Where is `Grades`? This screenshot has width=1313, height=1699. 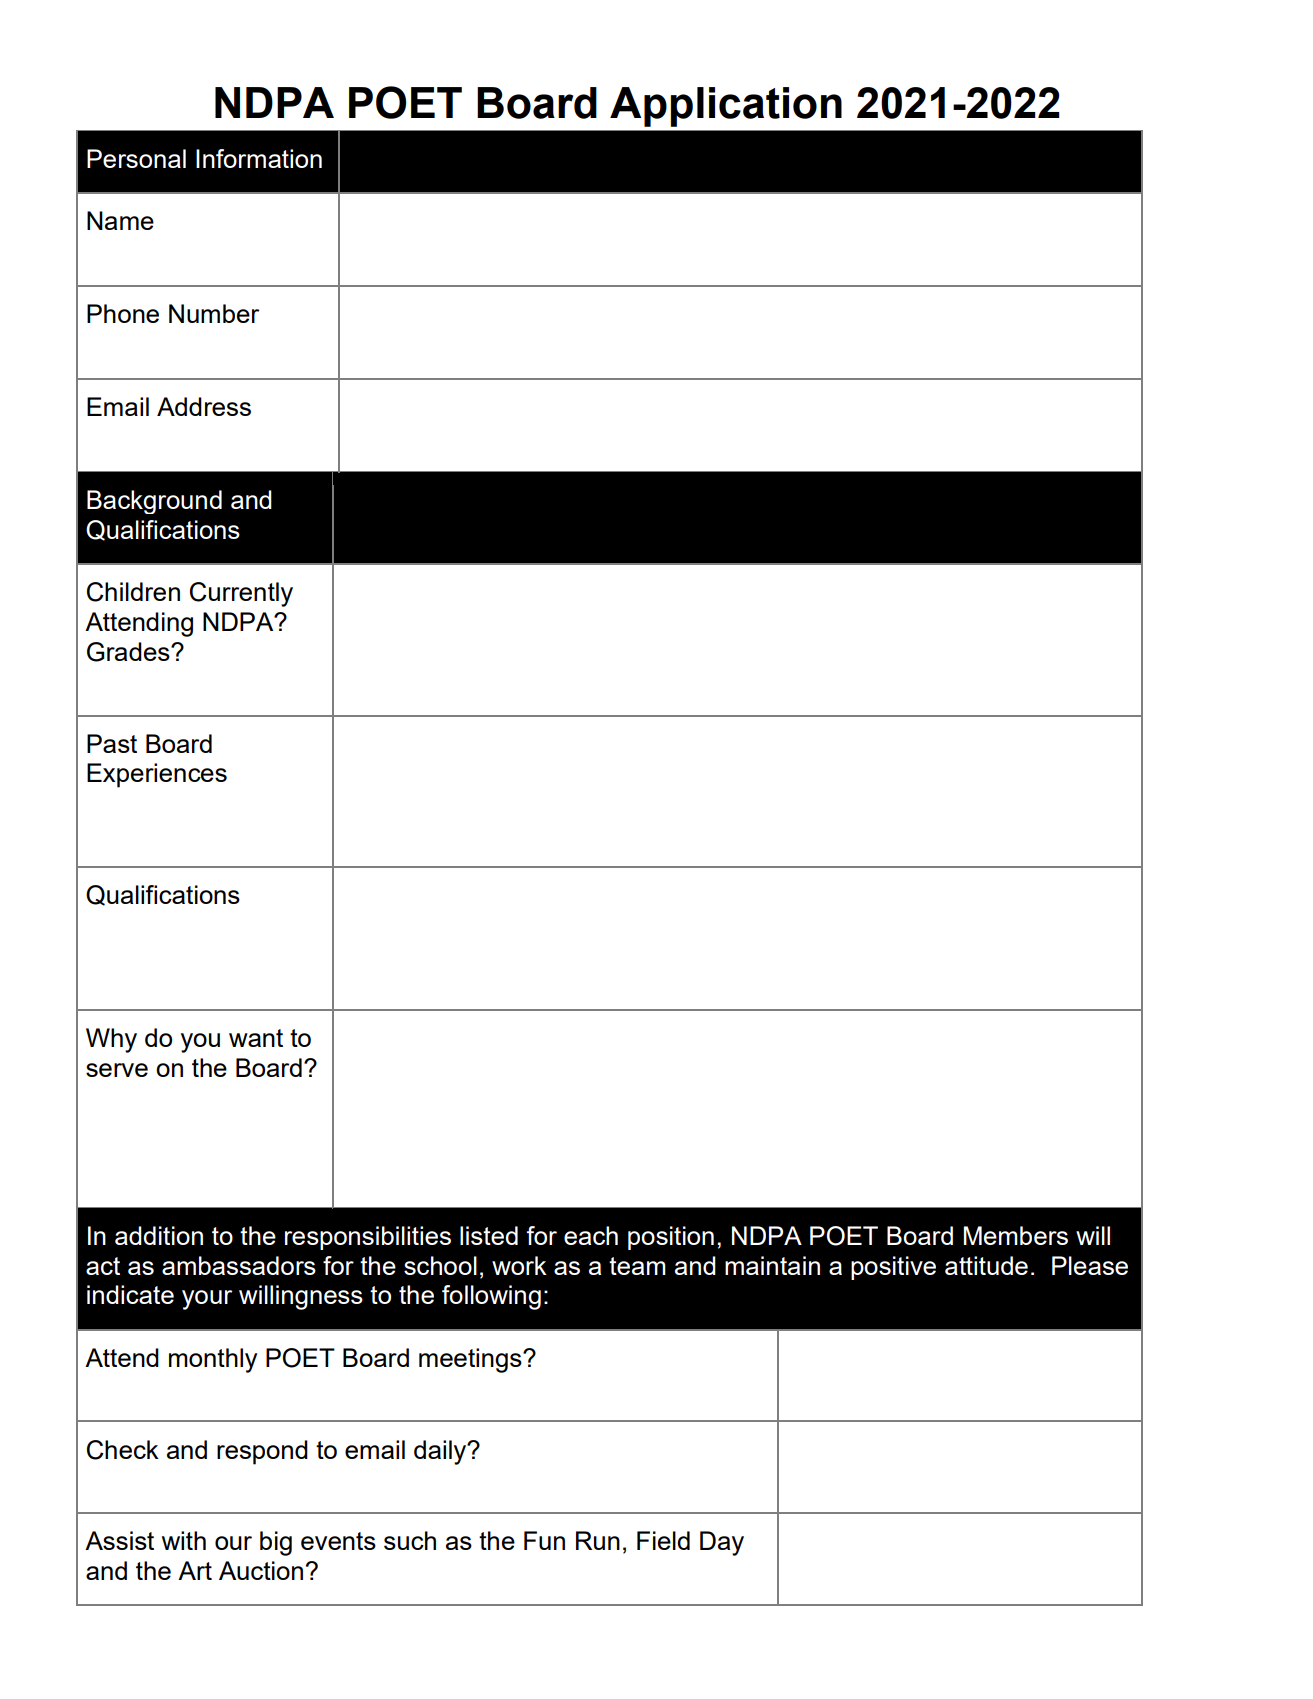
Grades is located at coordinates (129, 652).
